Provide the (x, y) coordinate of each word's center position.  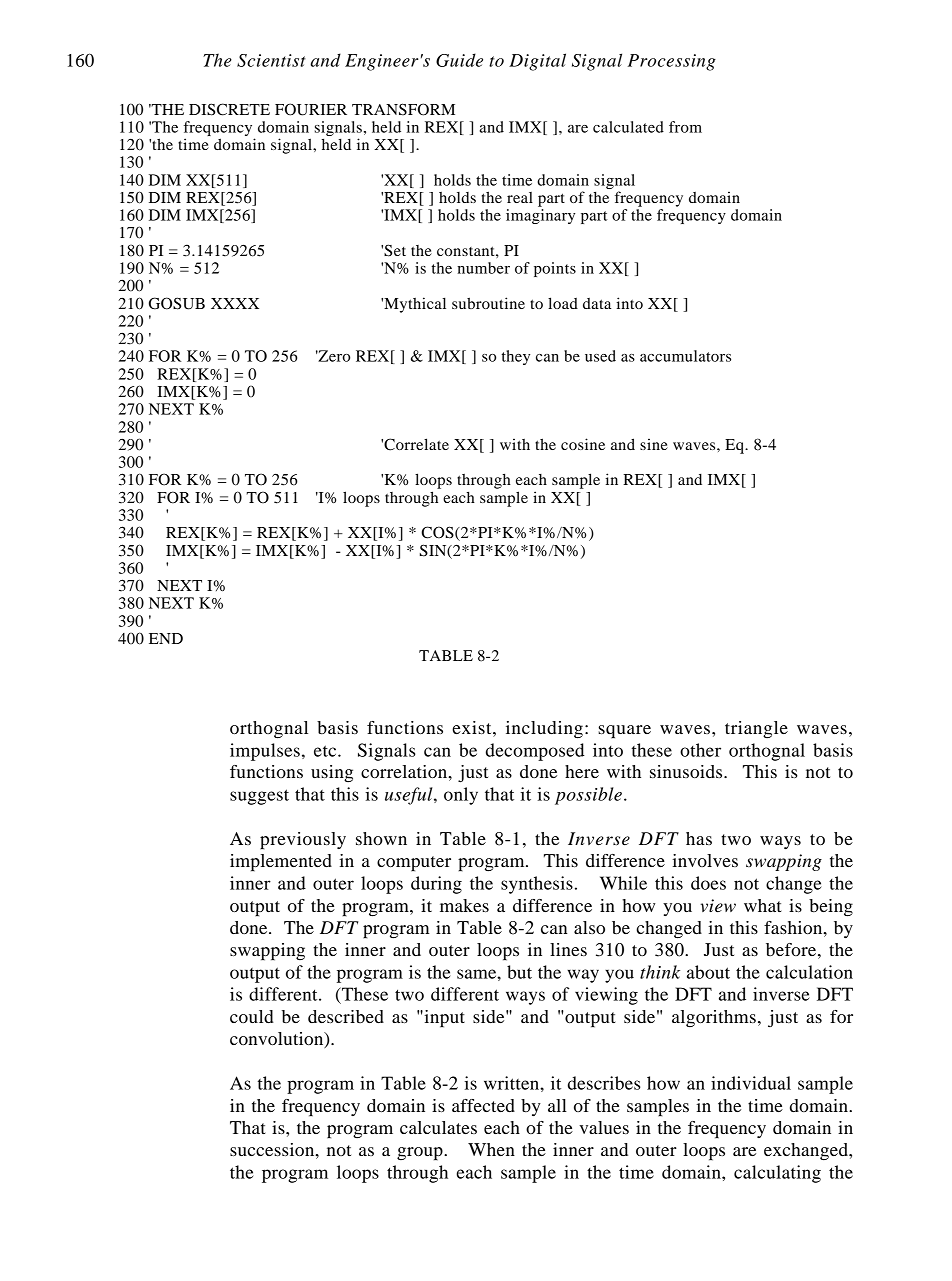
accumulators (685, 356)
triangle (756, 729)
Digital (537, 62)
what (762, 905)
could (252, 1016)
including (544, 730)
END (166, 638)
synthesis (537, 885)
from (685, 127)
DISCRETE (229, 109)
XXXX (235, 303)
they (515, 357)
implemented (281, 863)
